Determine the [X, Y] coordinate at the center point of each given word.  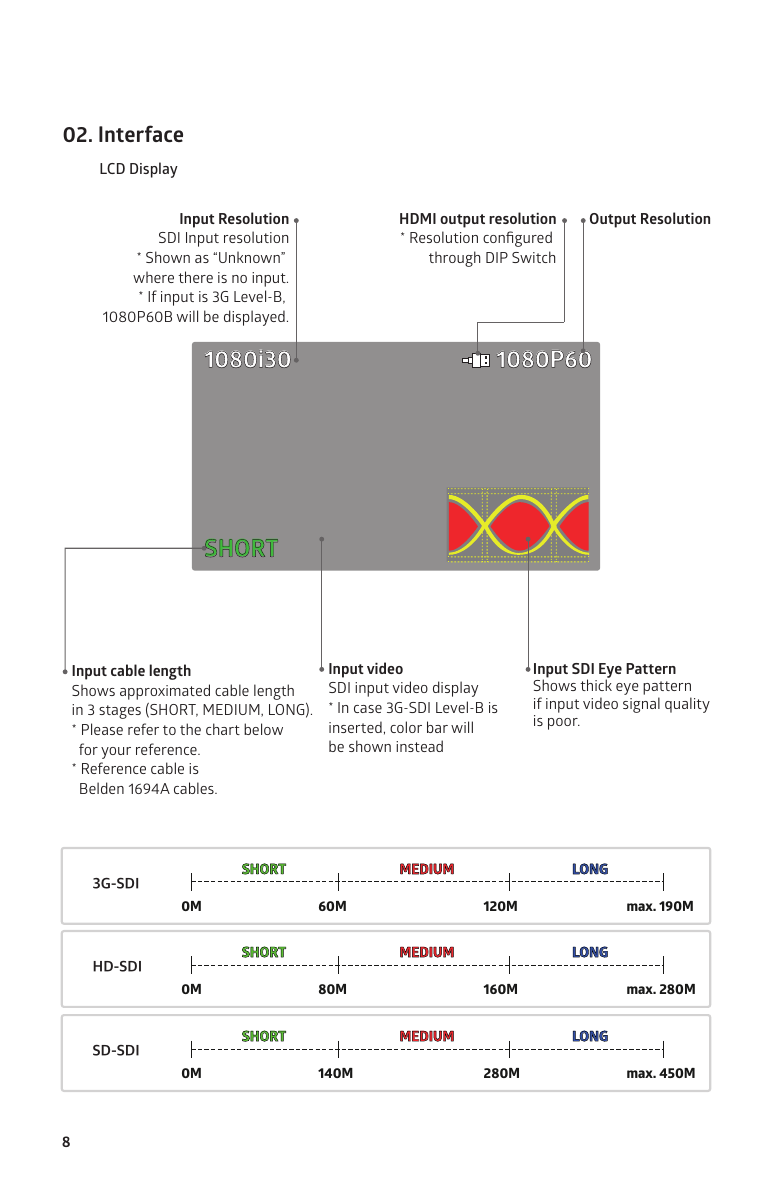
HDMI [418, 218]
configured [517, 239]
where [153, 277]
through [454, 259]
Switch [533, 257]
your [116, 753]
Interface [141, 133]
